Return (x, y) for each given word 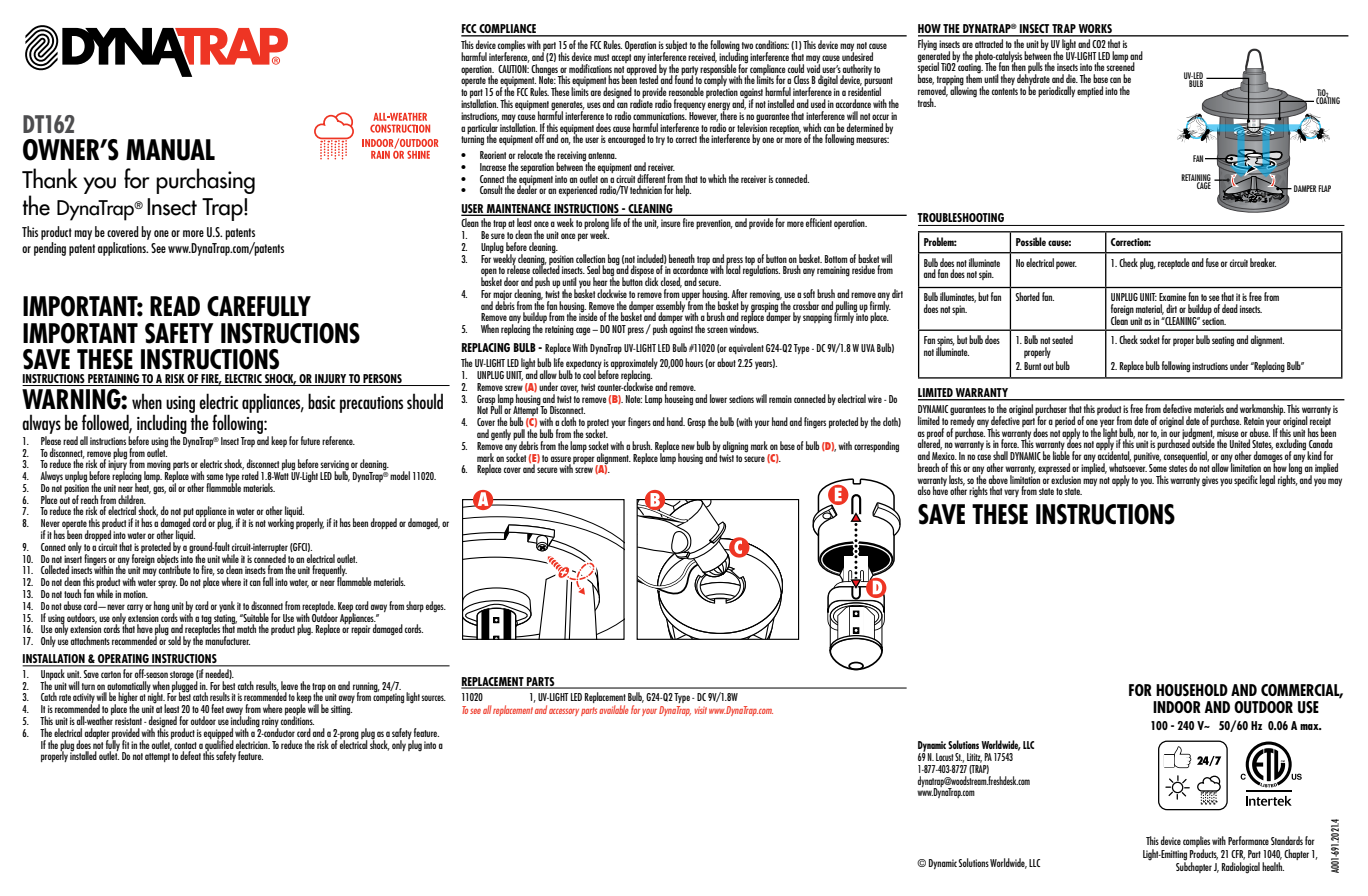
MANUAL (170, 150)
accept (621, 58)
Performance (1248, 840)
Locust (945, 757)
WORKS (1095, 30)
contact (185, 745)
